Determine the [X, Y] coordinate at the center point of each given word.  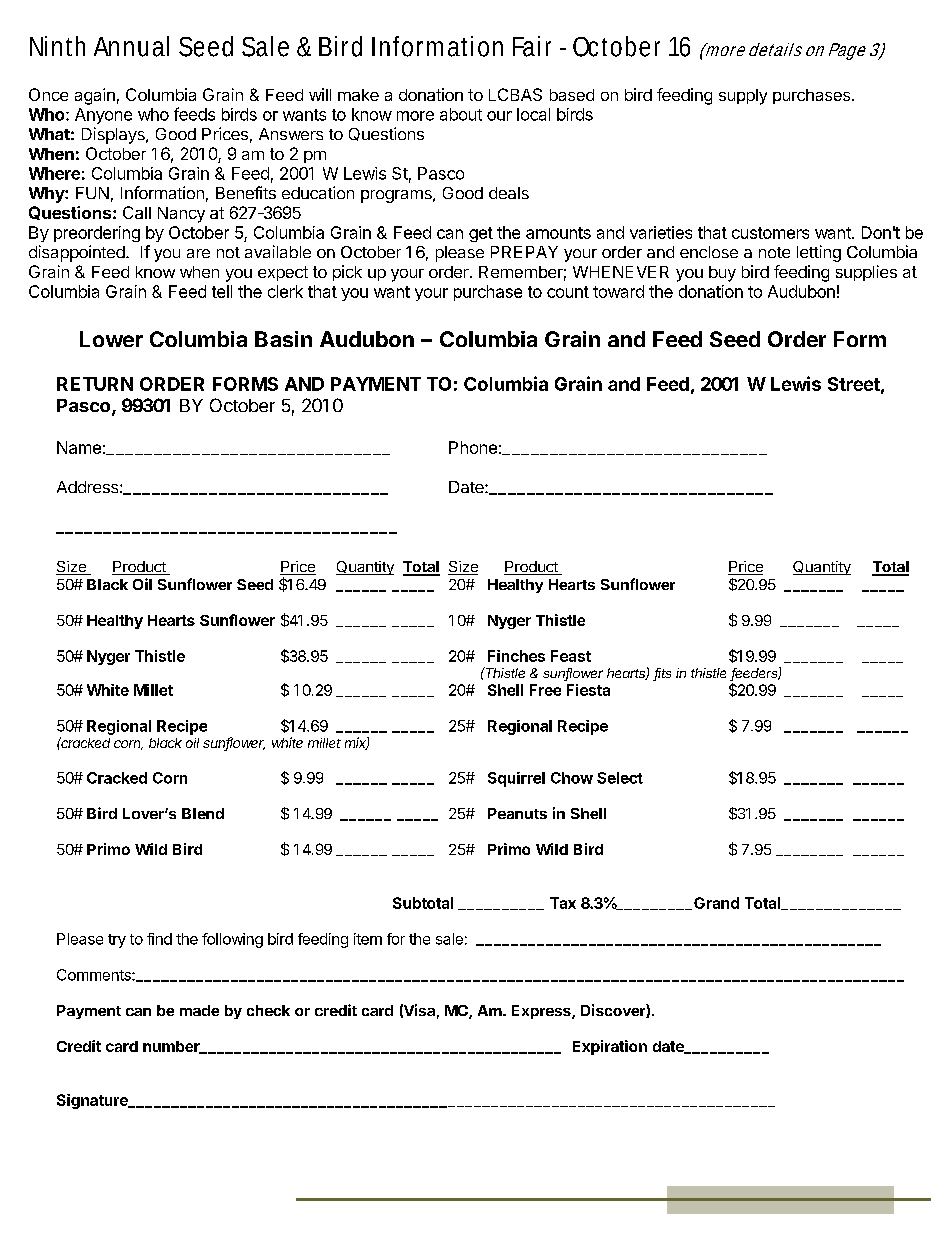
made [199, 1010]
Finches [516, 656]
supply [743, 97]
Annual [131, 46]
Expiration [610, 1047]
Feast [571, 656]
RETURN [95, 384]
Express [542, 1012]
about [461, 114]
